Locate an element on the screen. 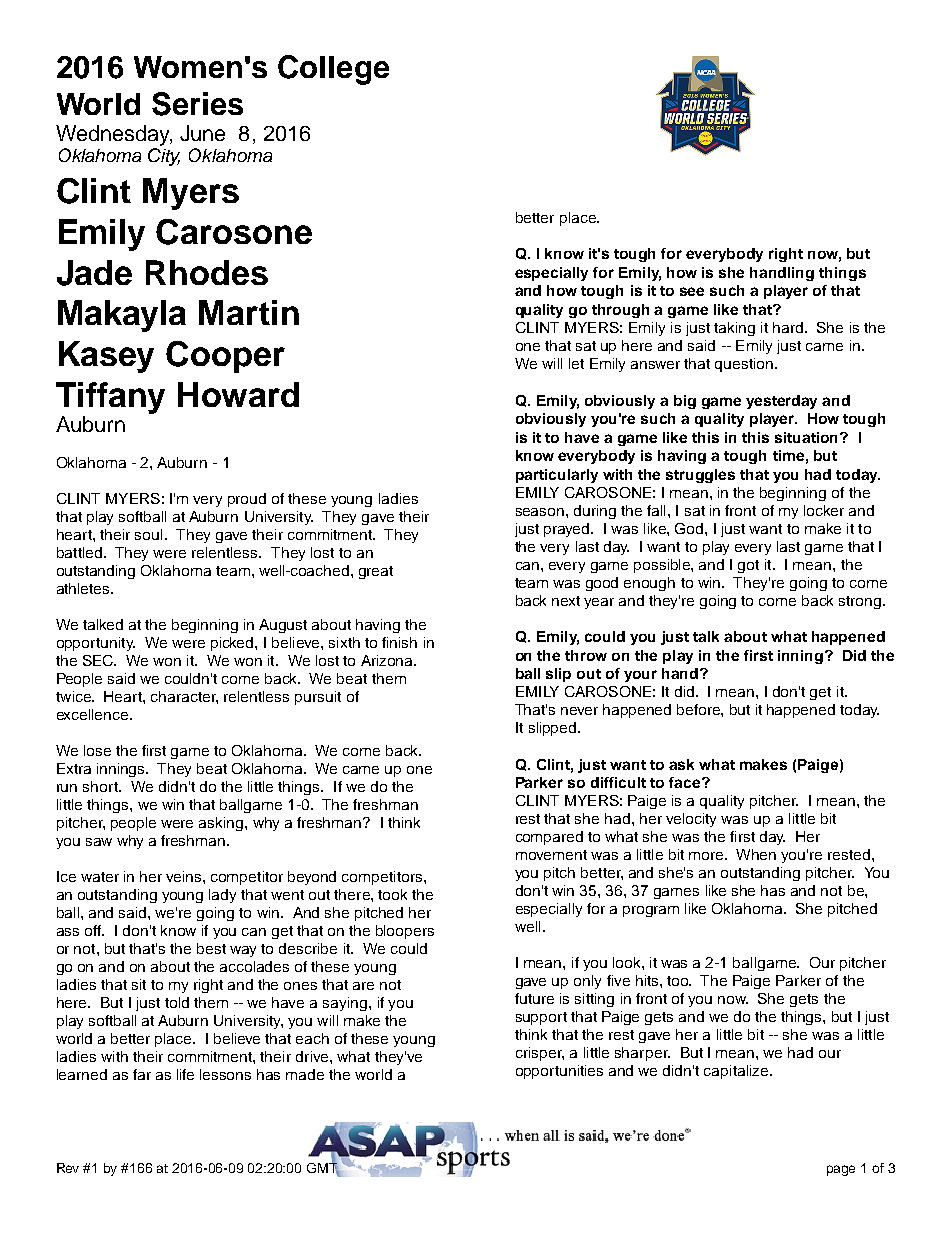  far is located at coordinates (142, 1074).
